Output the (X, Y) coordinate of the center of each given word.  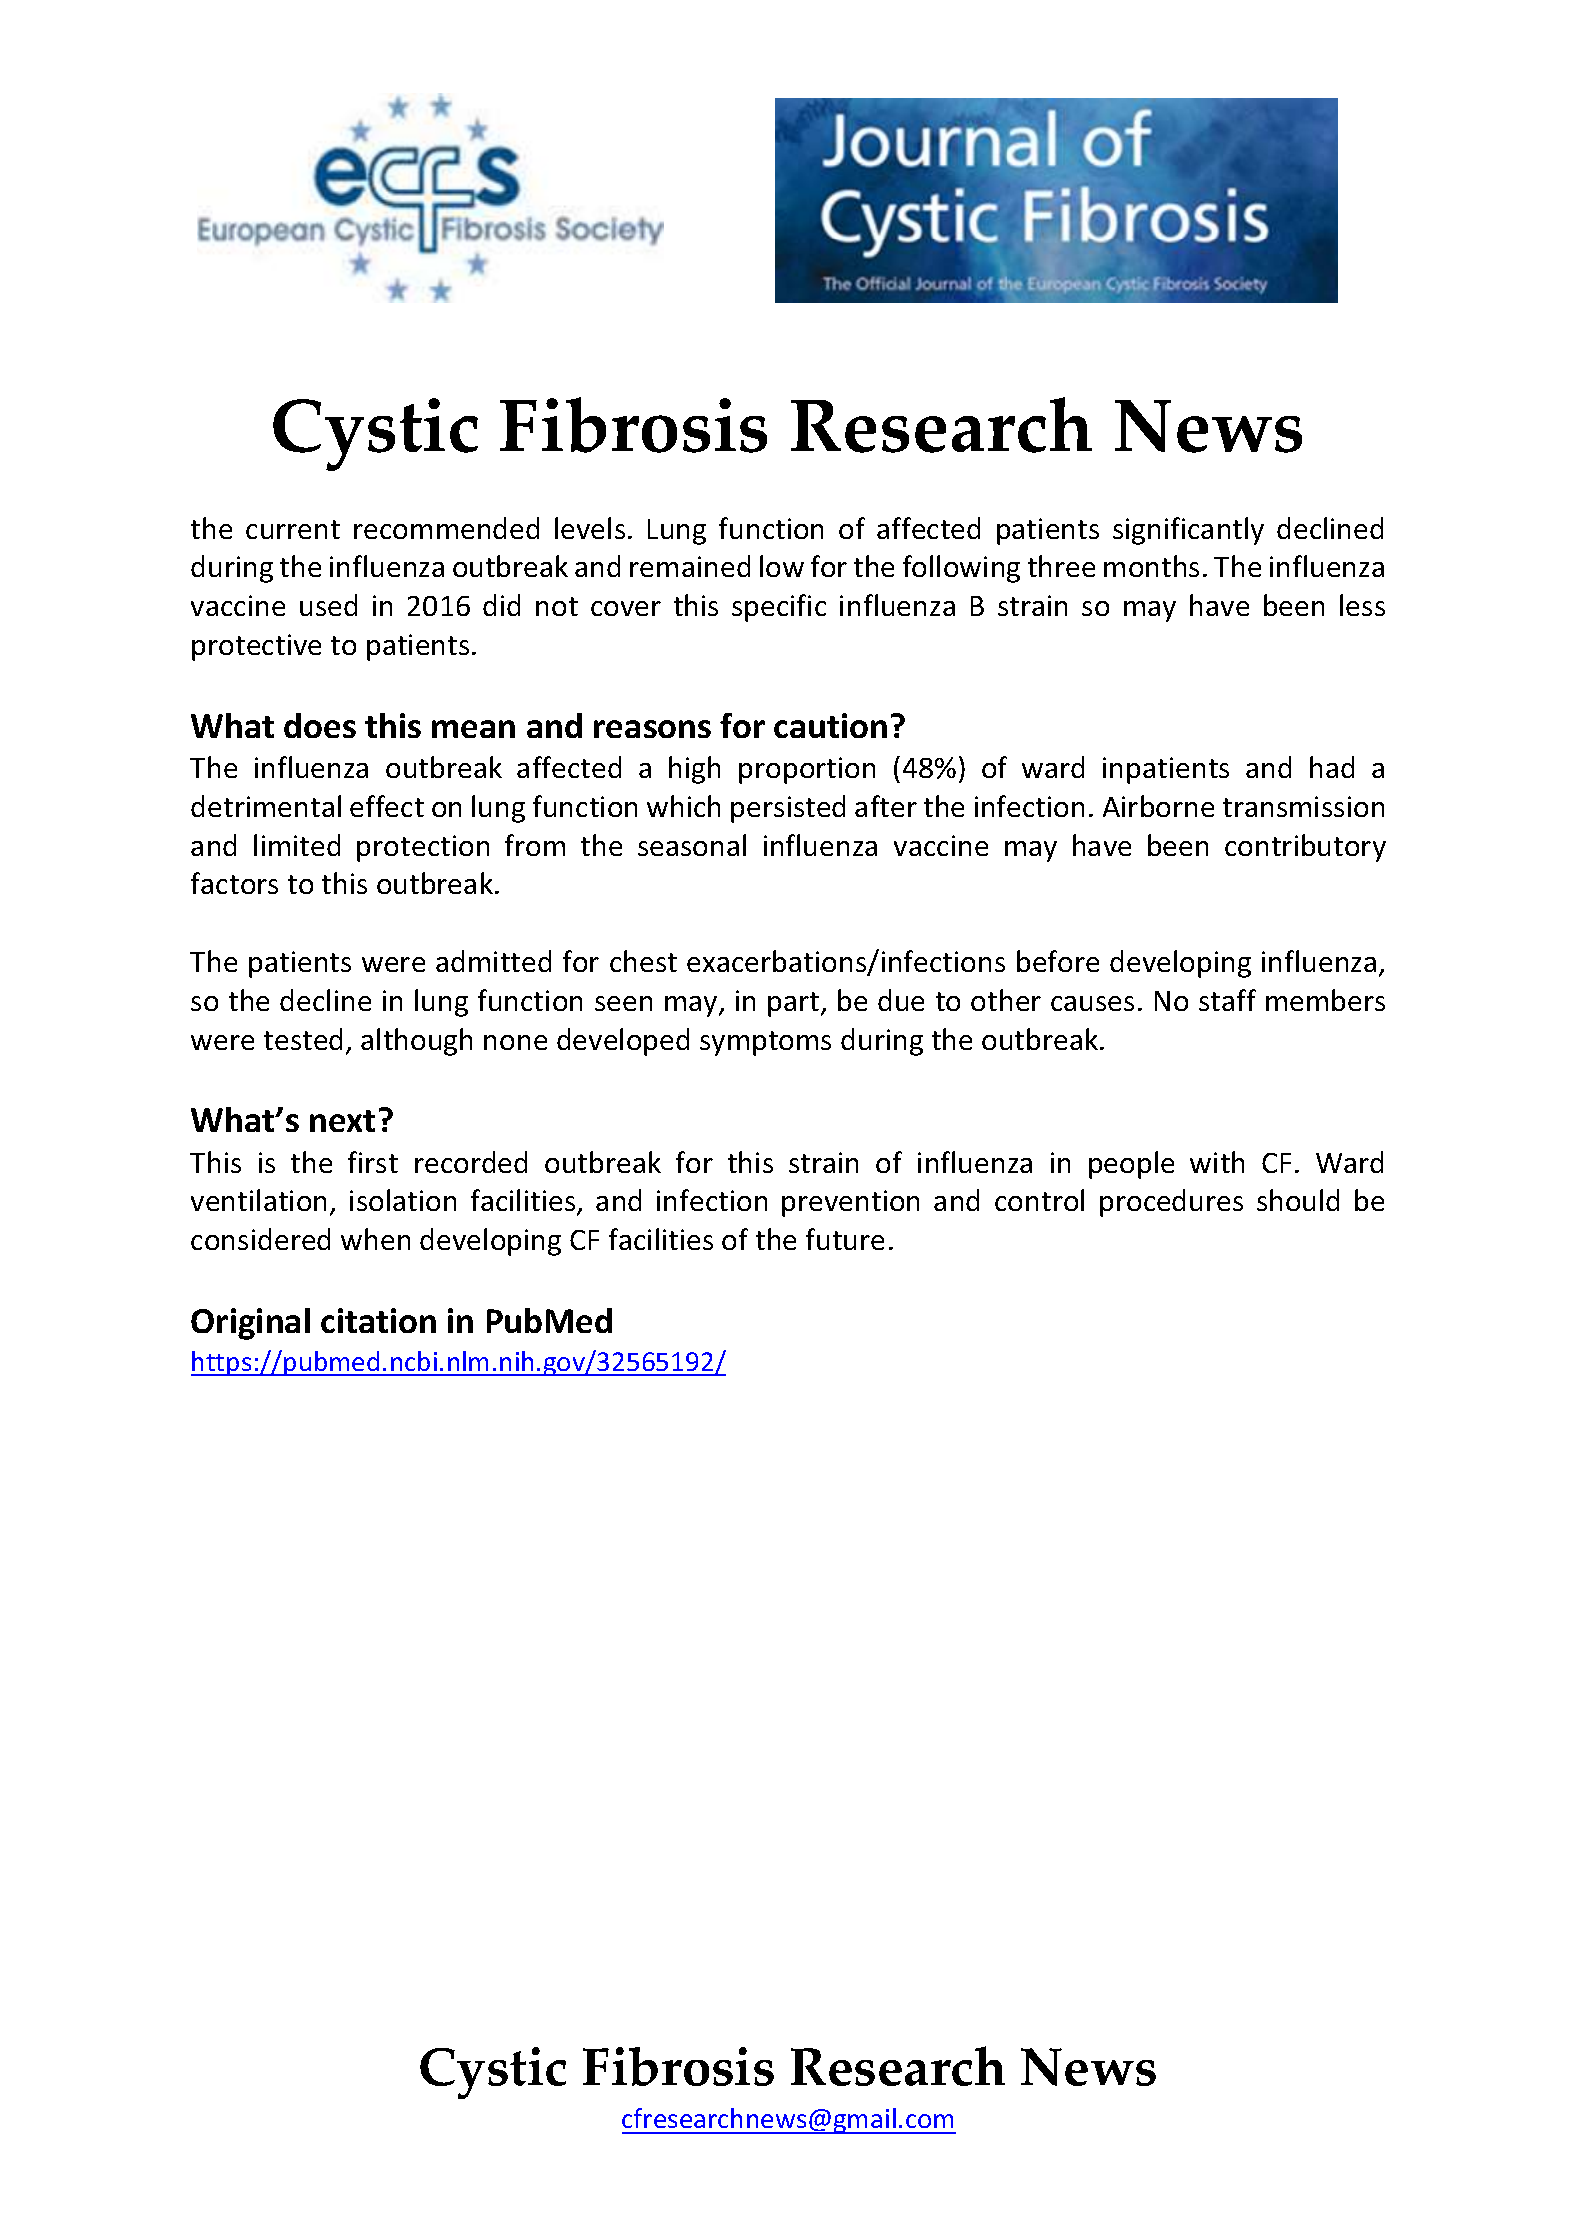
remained (690, 566)
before (1058, 961)
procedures (1171, 1203)
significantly (1188, 531)
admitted (493, 961)
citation (378, 1320)
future (845, 1239)
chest (643, 961)
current (293, 529)
